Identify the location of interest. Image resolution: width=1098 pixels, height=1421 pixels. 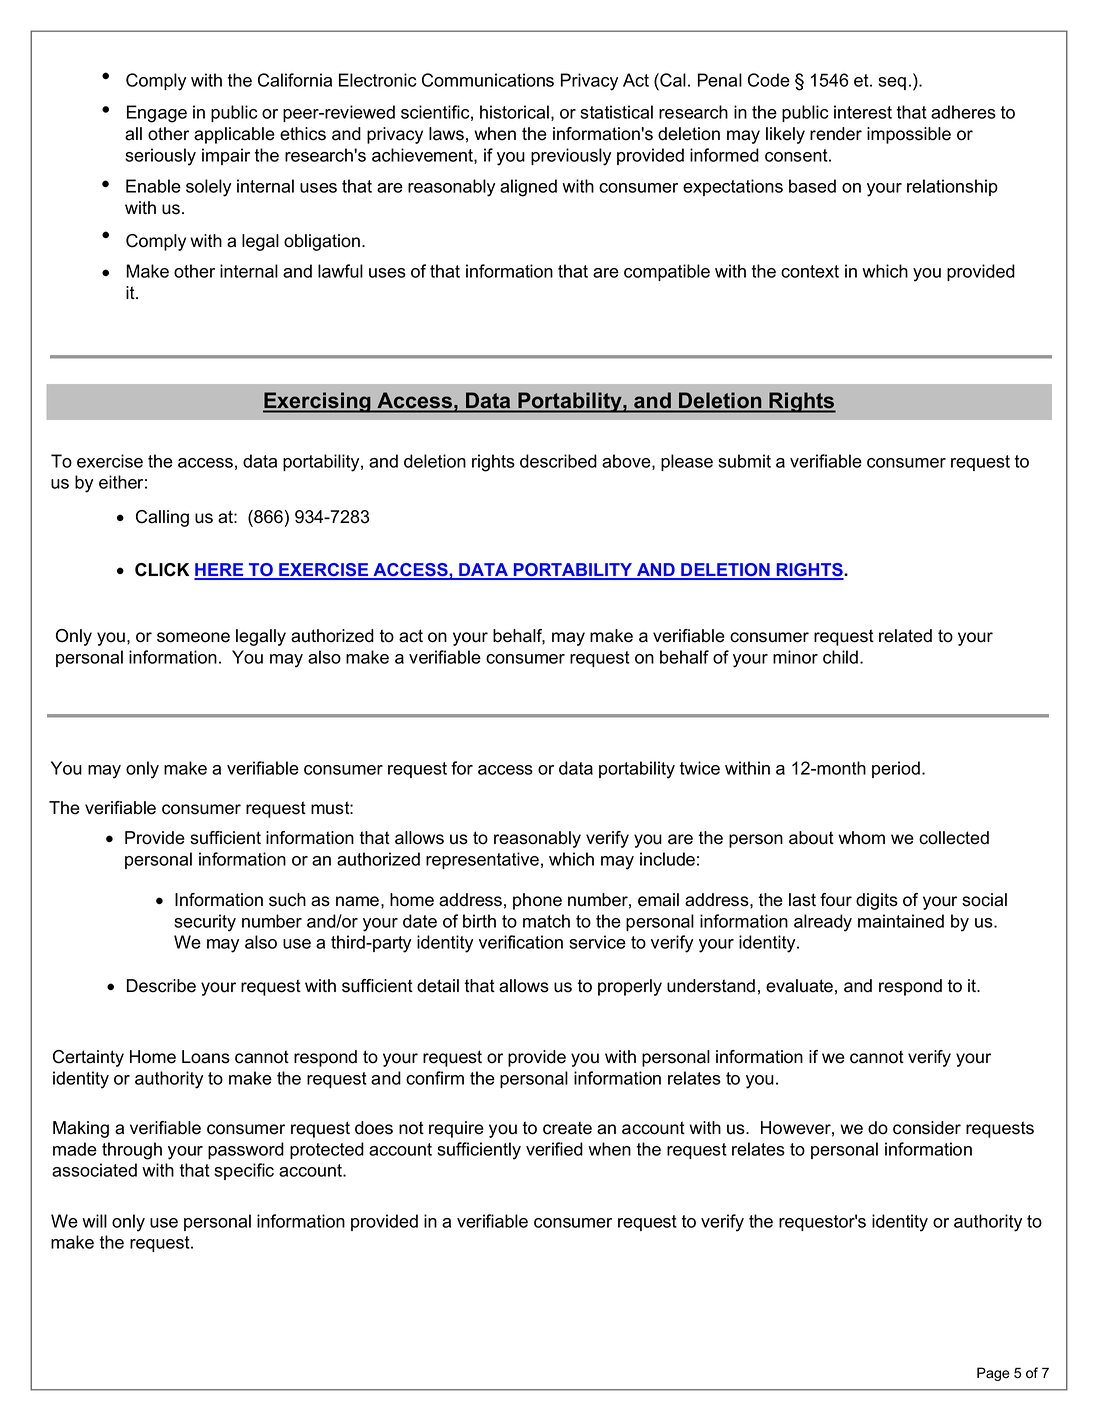
(863, 112).
